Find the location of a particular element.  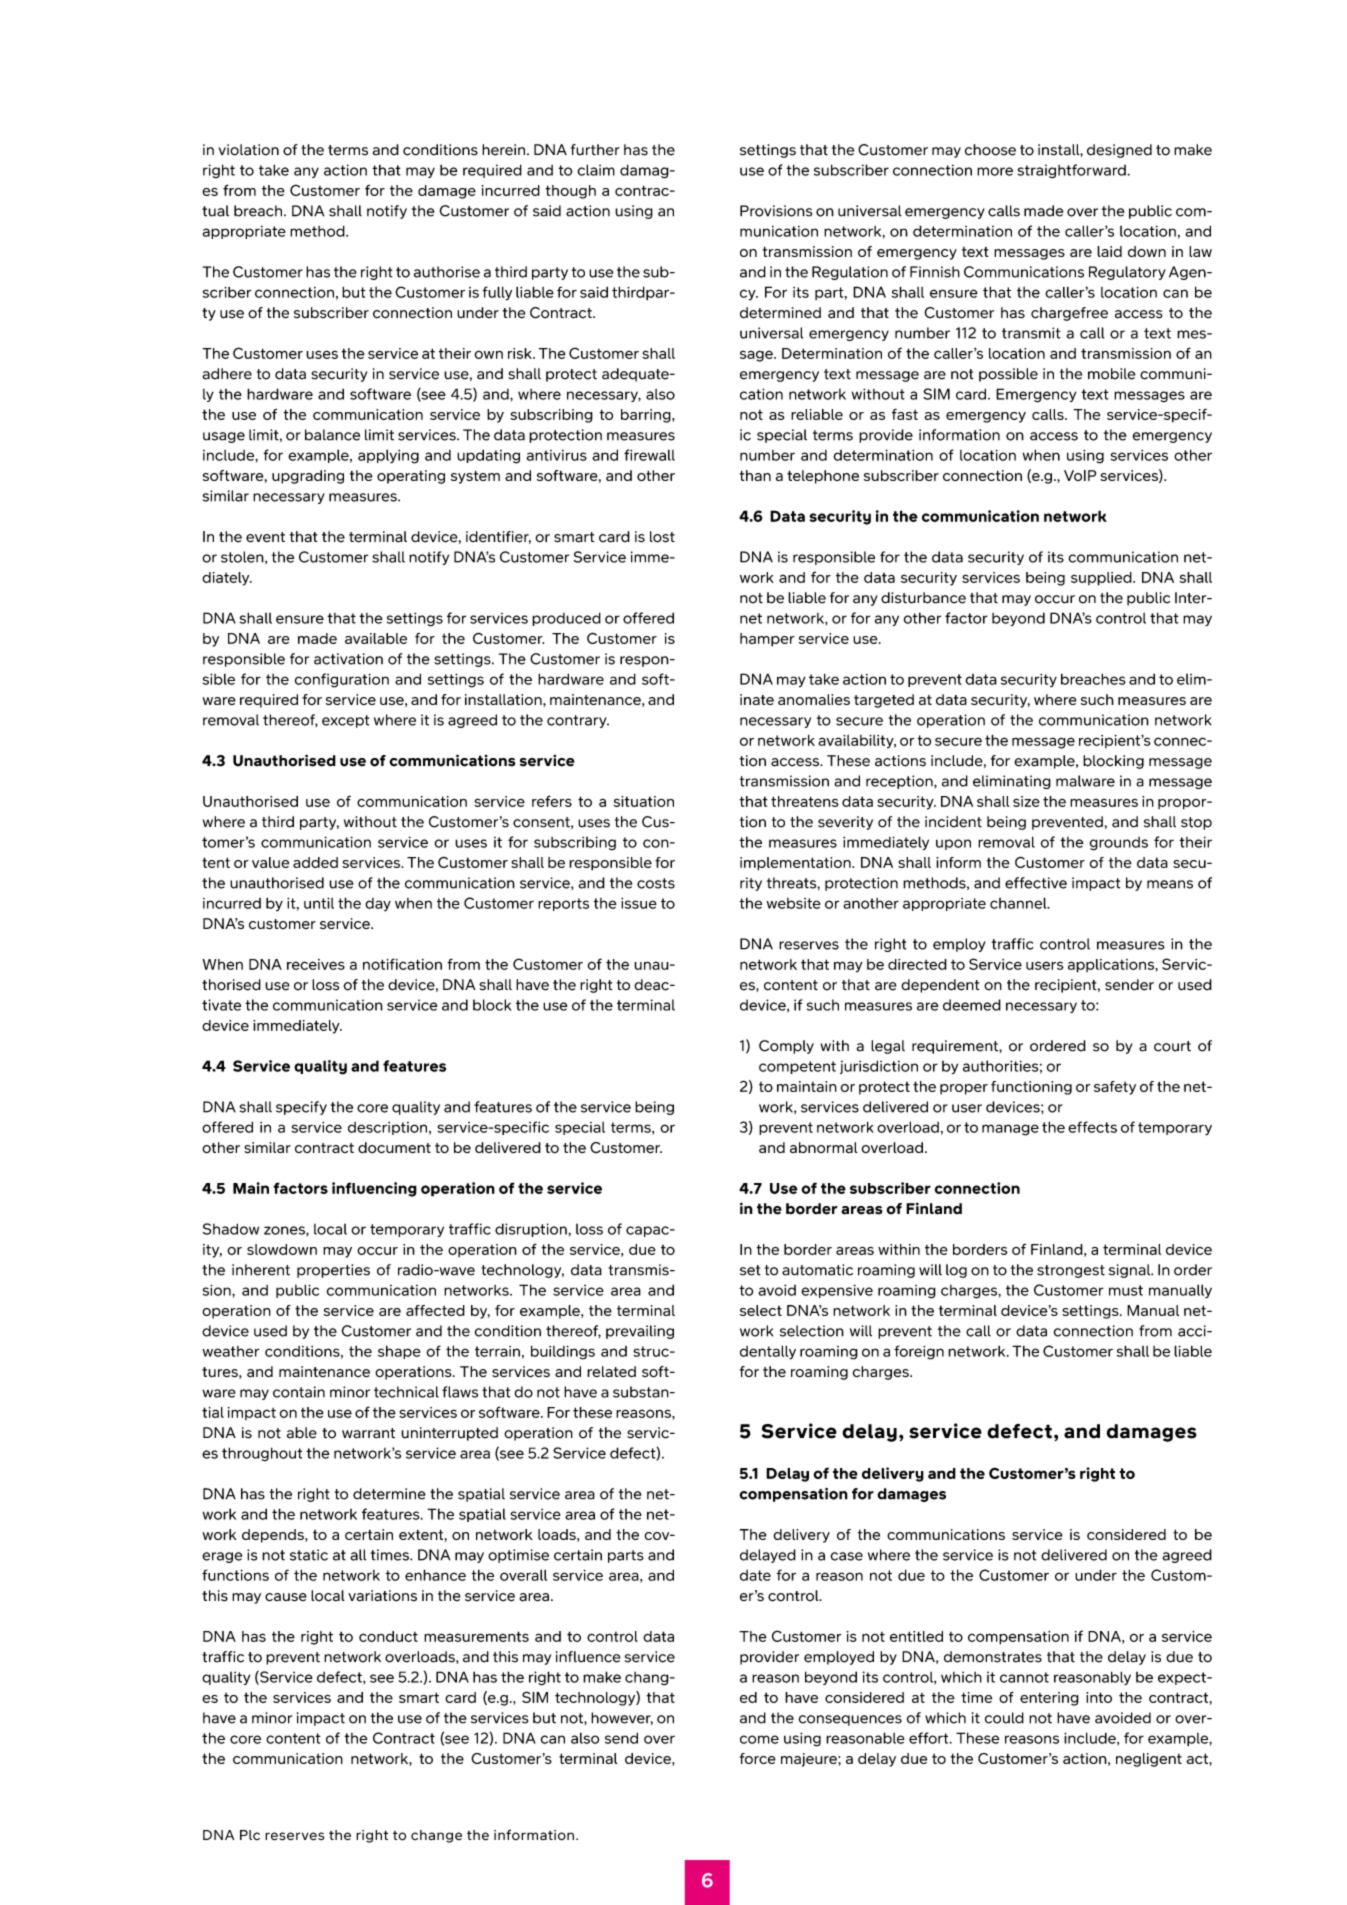

contain is located at coordinates (299, 1392).
